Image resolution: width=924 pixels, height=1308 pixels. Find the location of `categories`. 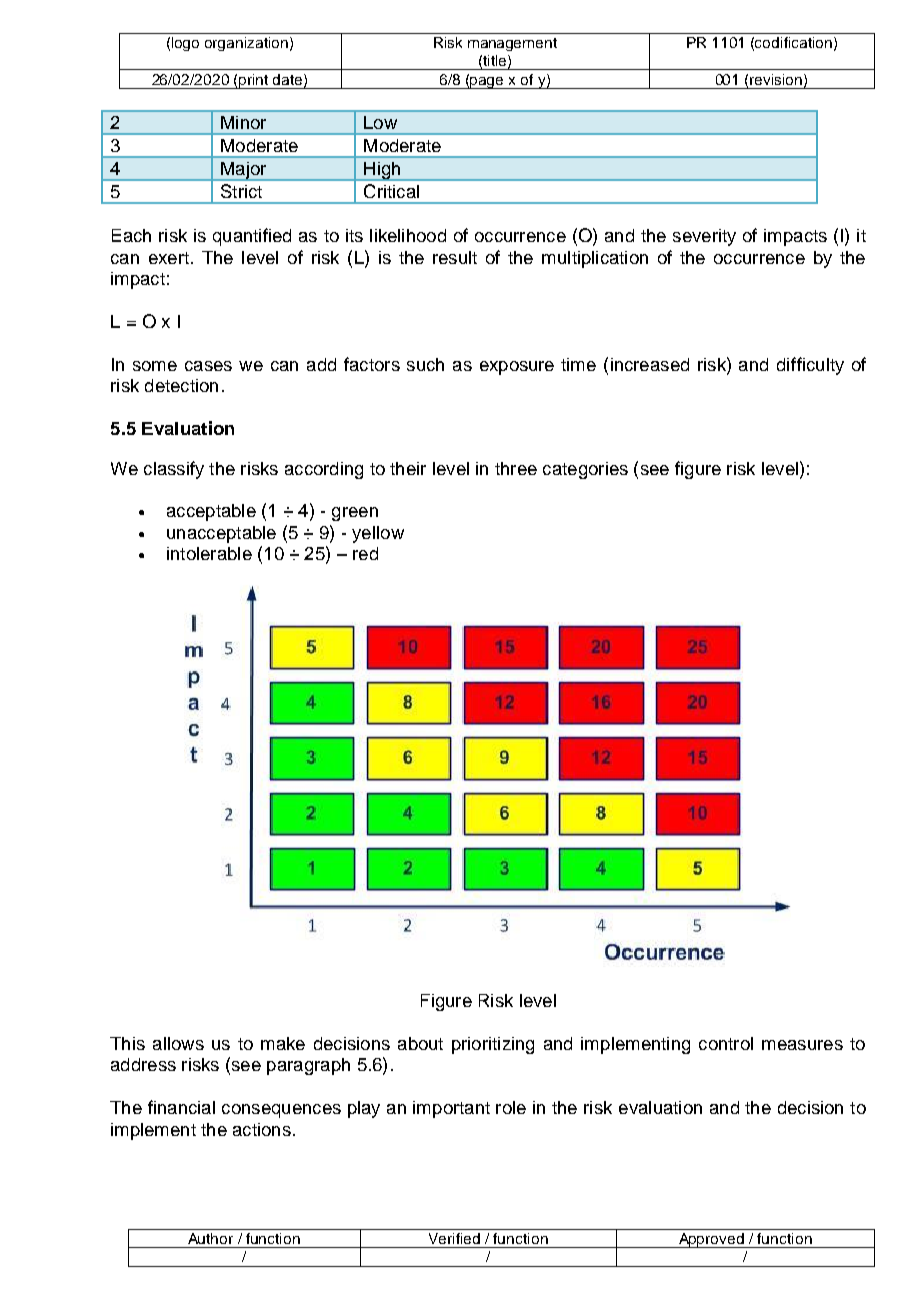

categories is located at coordinates (585, 470).
